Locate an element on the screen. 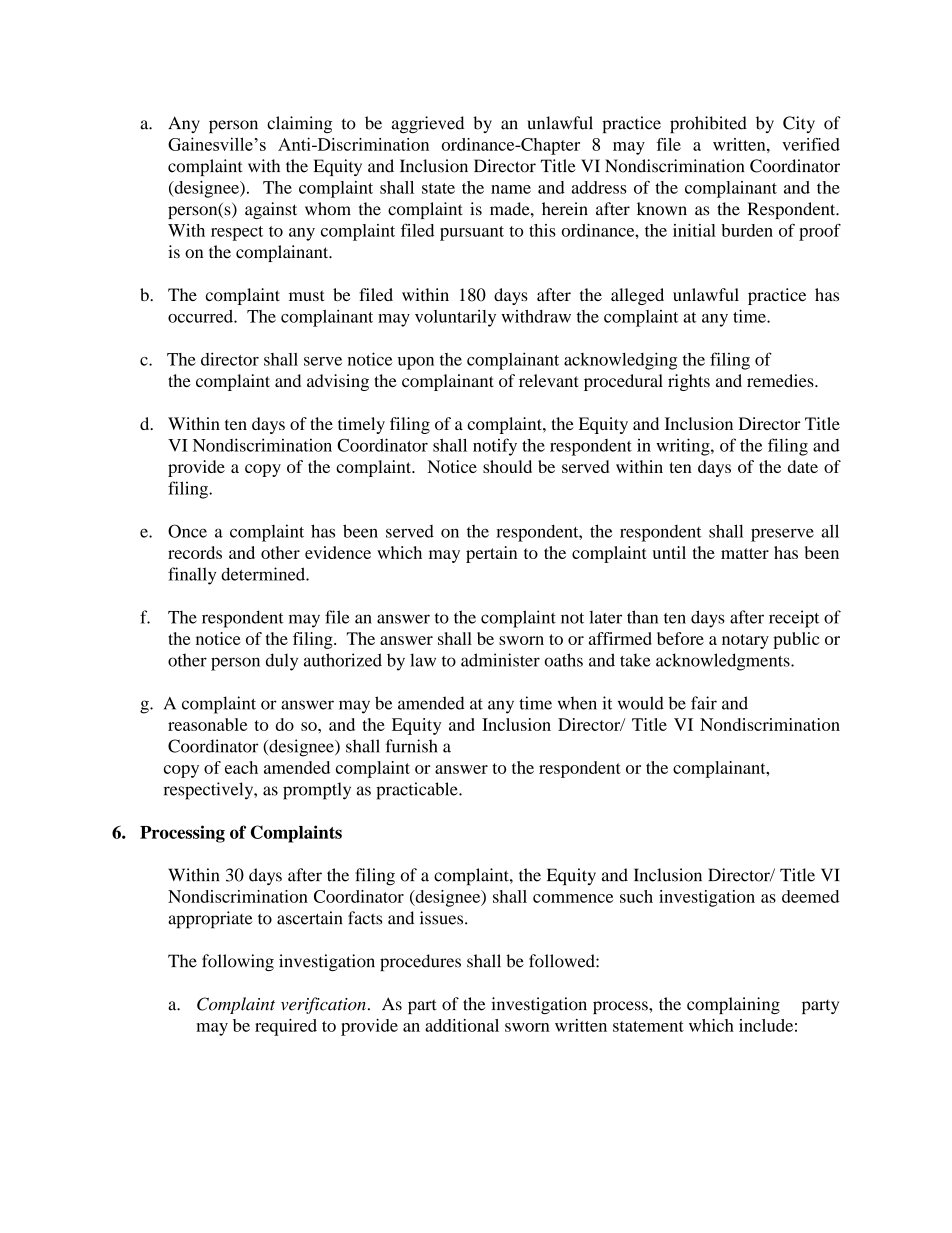 The image size is (952, 1233). matter is located at coordinates (745, 553).
